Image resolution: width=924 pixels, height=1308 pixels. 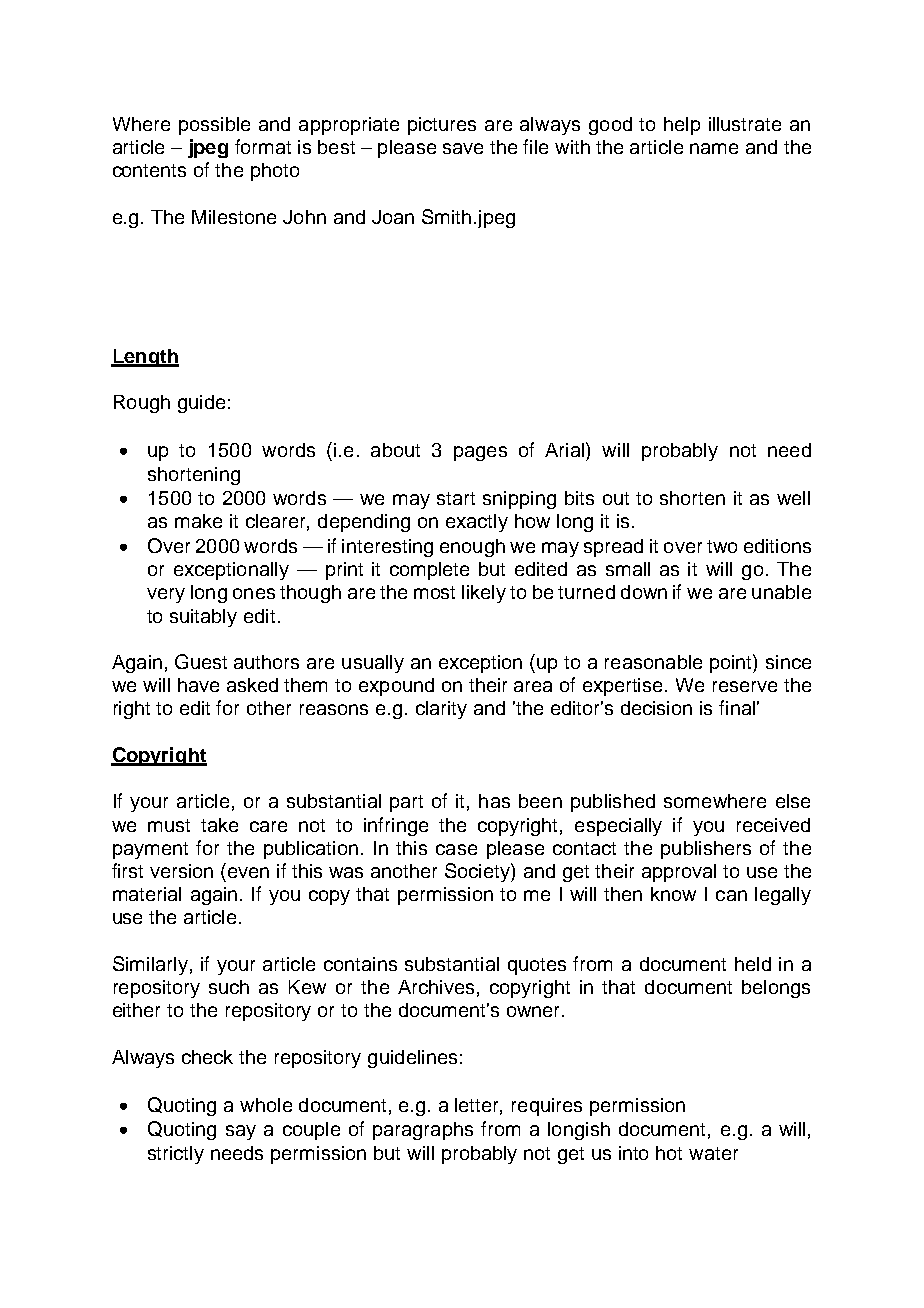 I want to click on make, so click(x=198, y=521).
